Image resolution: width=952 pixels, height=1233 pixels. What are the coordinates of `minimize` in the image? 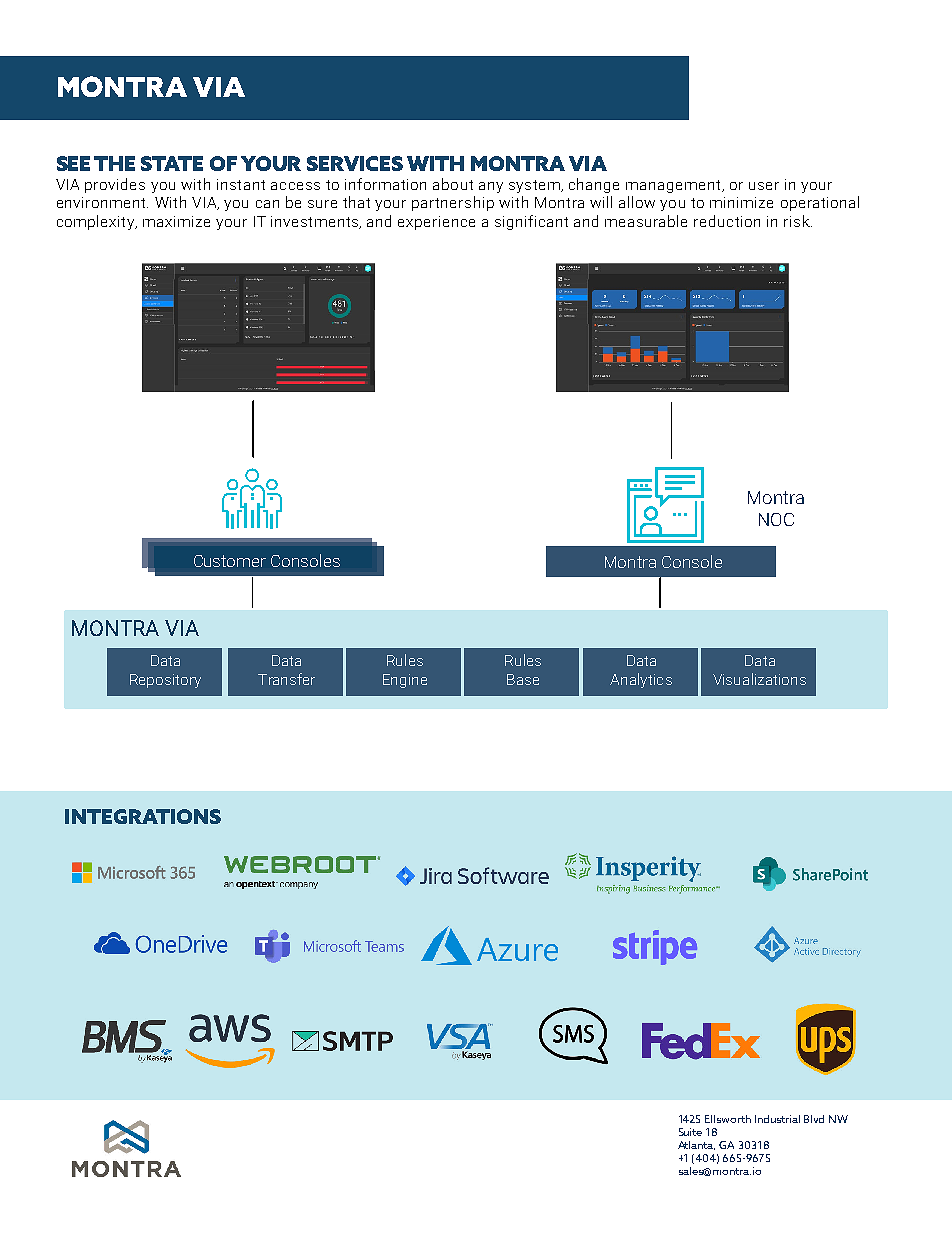 It's located at (741, 202).
